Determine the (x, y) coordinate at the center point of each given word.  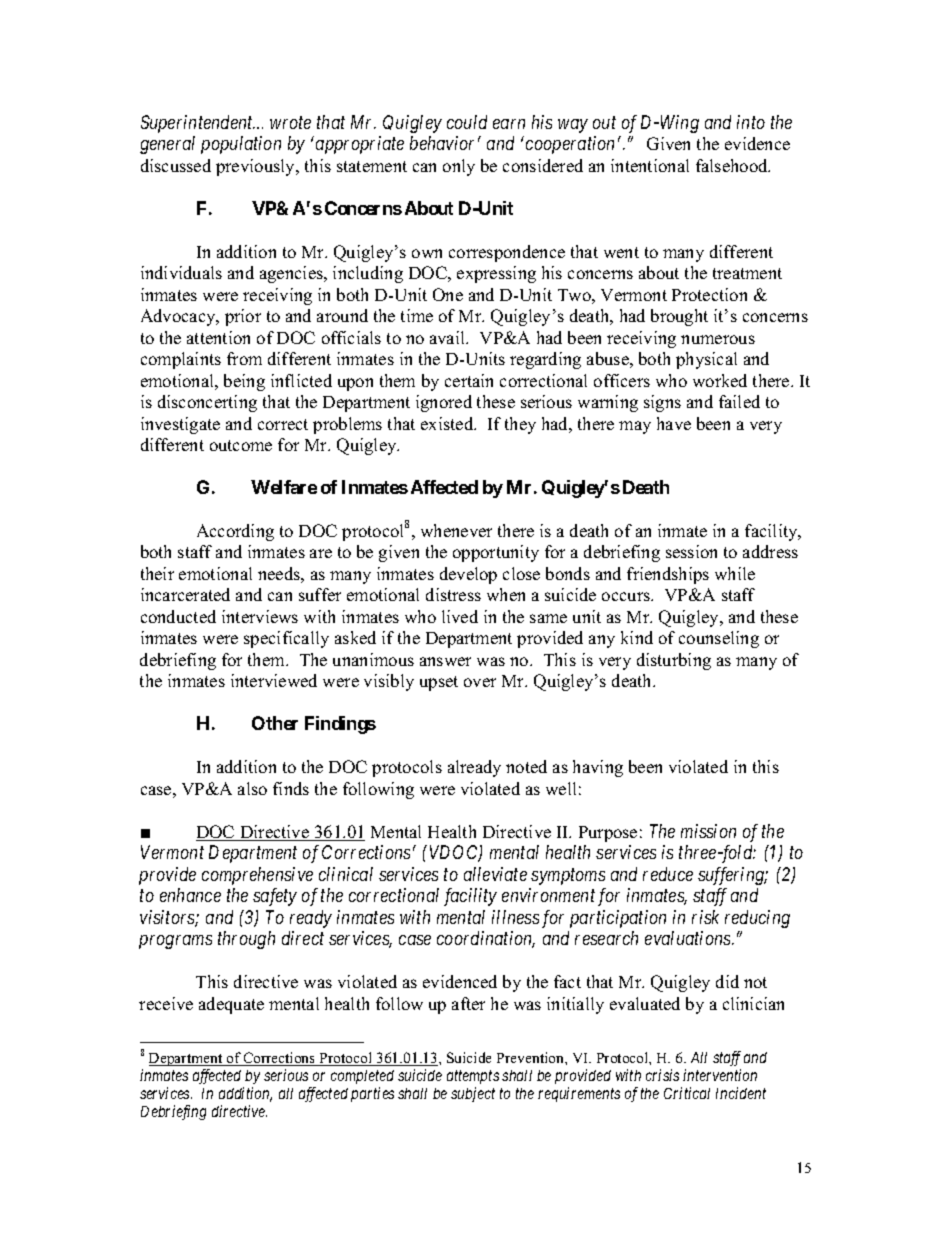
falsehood (733, 165)
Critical (687, 1093)
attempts (473, 1077)
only (459, 167)
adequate (231, 1005)
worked (720, 380)
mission (708, 831)
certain (469, 380)
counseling (719, 639)
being (244, 382)
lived (460, 616)
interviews (260, 616)
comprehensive (257, 876)
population (241, 145)
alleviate (495, 874)
